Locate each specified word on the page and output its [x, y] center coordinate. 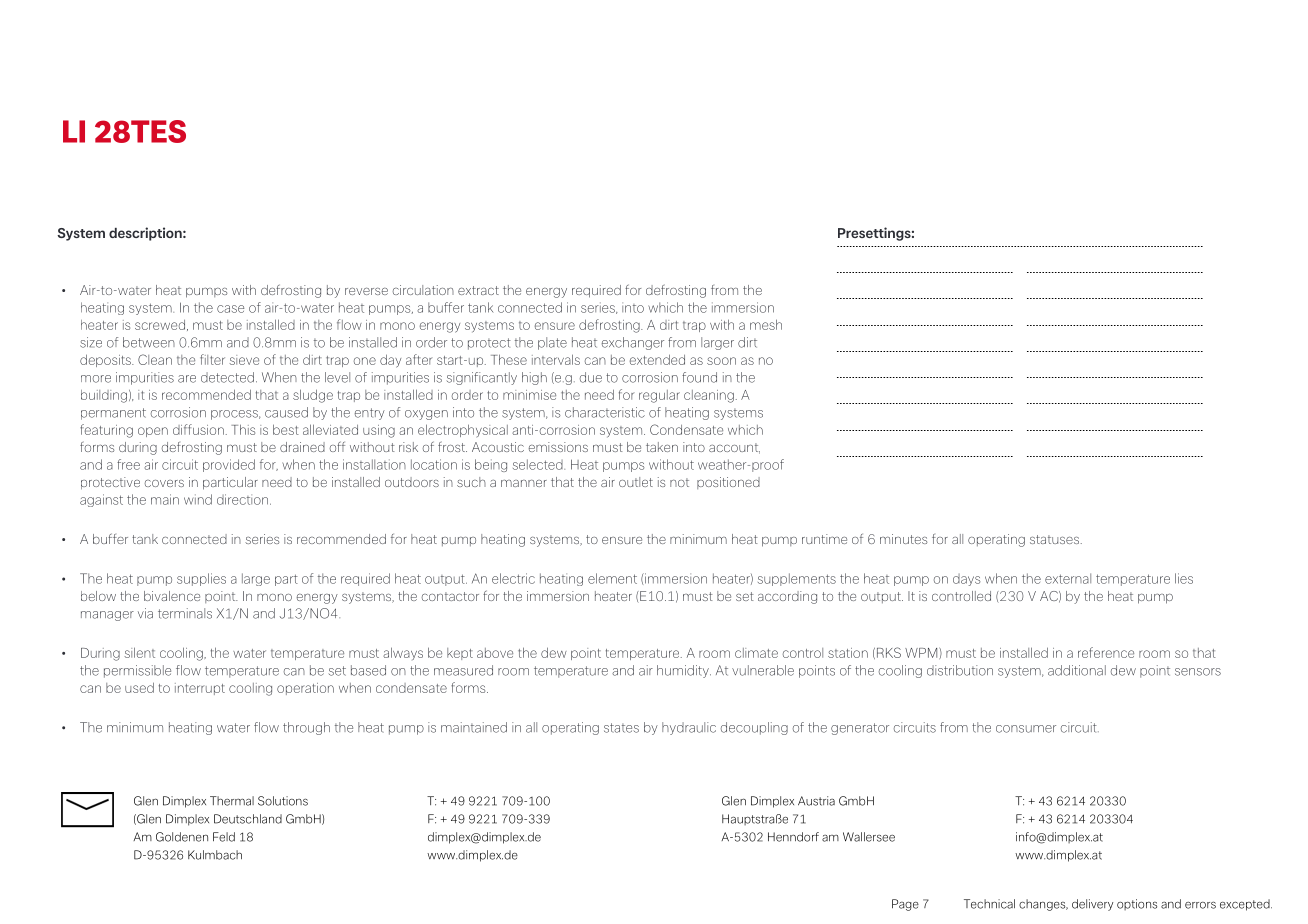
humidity [684, 671]
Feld [224, 837]
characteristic [605, 412]
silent [139, 652]
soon [721, 361]
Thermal [232, 801]
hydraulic [689, 728]
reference [1106, 652]
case [230, 309]
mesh [766, 324]
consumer [1026, 729]
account [734, 448]
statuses [1056, 539]
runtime [824, 539]
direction [244, 499]
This [243, 429]
